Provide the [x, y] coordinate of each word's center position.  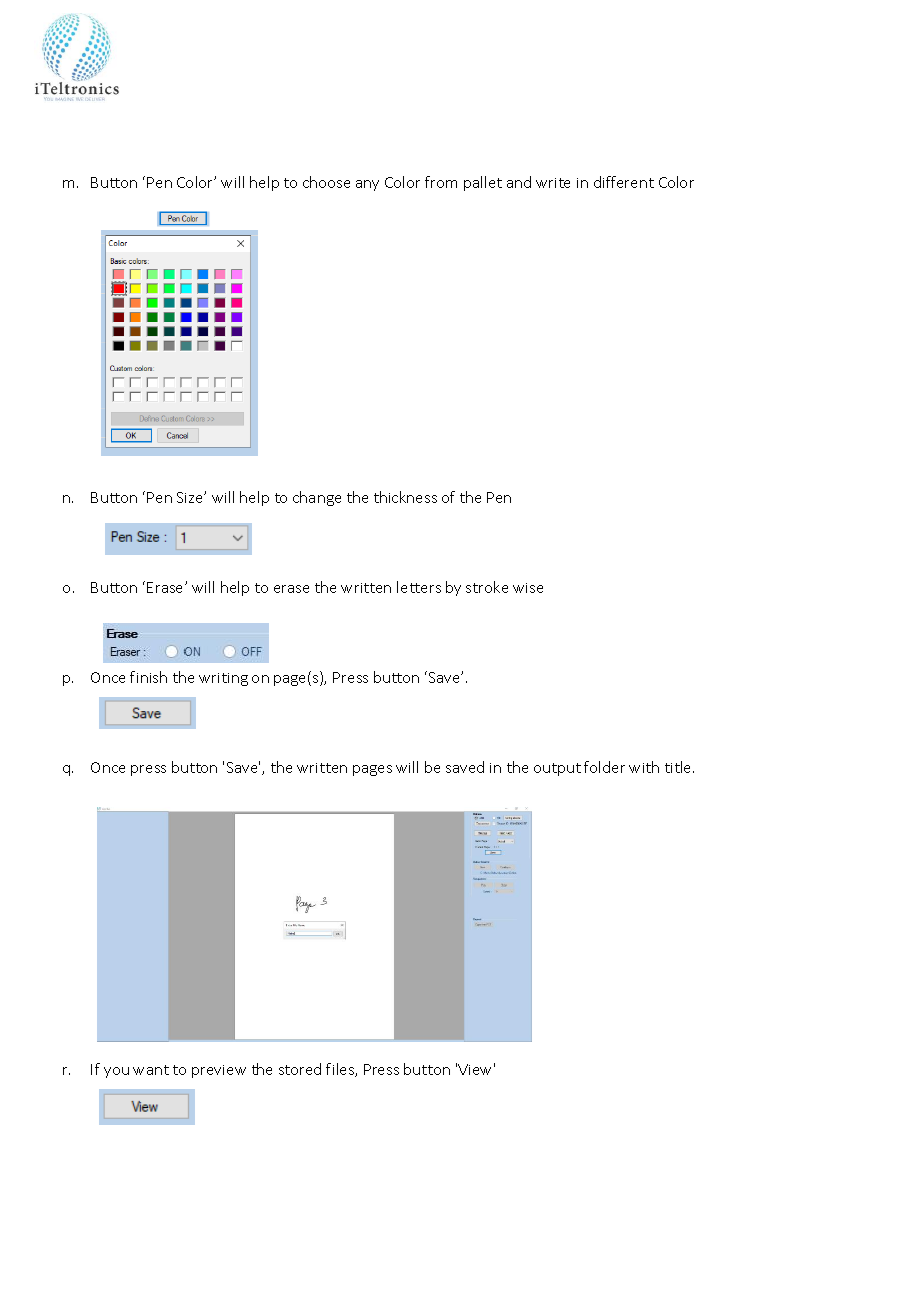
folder [604, 767]
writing [223, 679]
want [151, 1070]
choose [326, 182]
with [644, 767]
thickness [405, 497]
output [557, 769]
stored [300, 1069]
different [624, 182]
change [317, 498]
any [367, 185]
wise [528, 588]
